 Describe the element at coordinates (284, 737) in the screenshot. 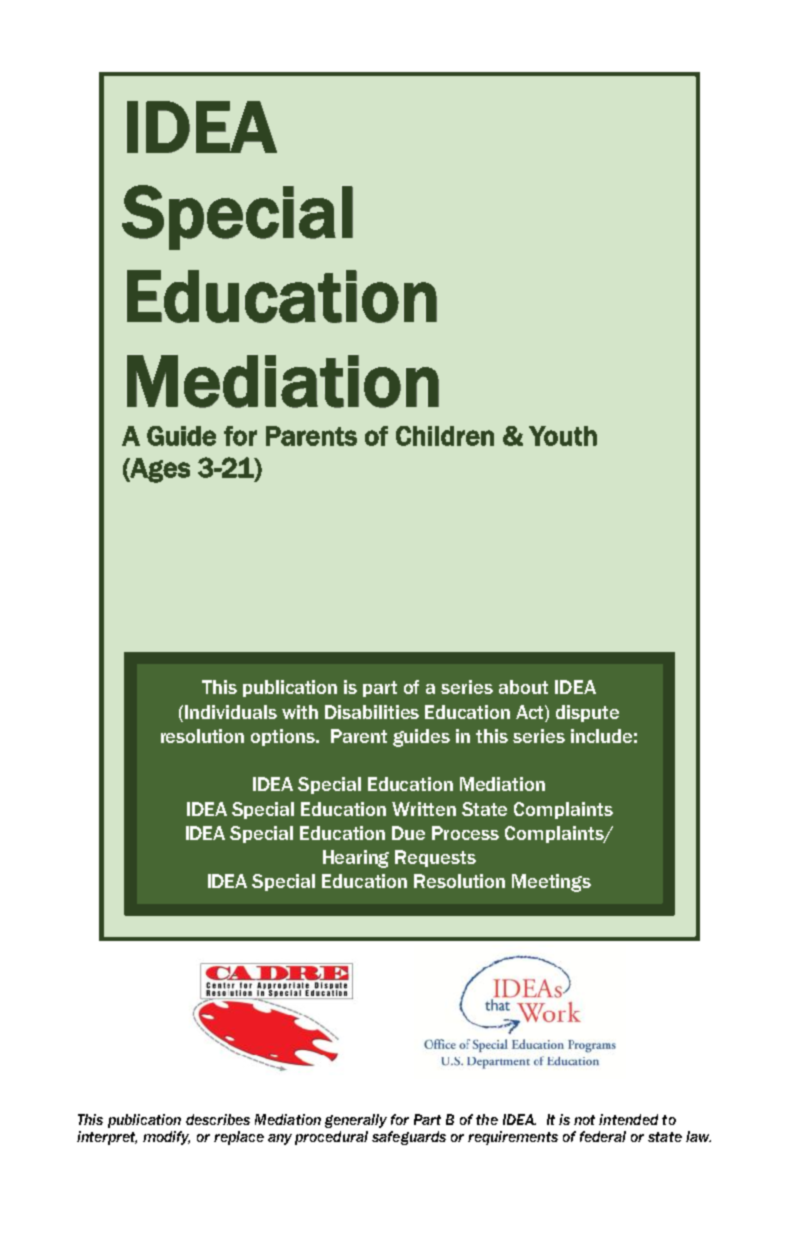

I see `options` at that location.
